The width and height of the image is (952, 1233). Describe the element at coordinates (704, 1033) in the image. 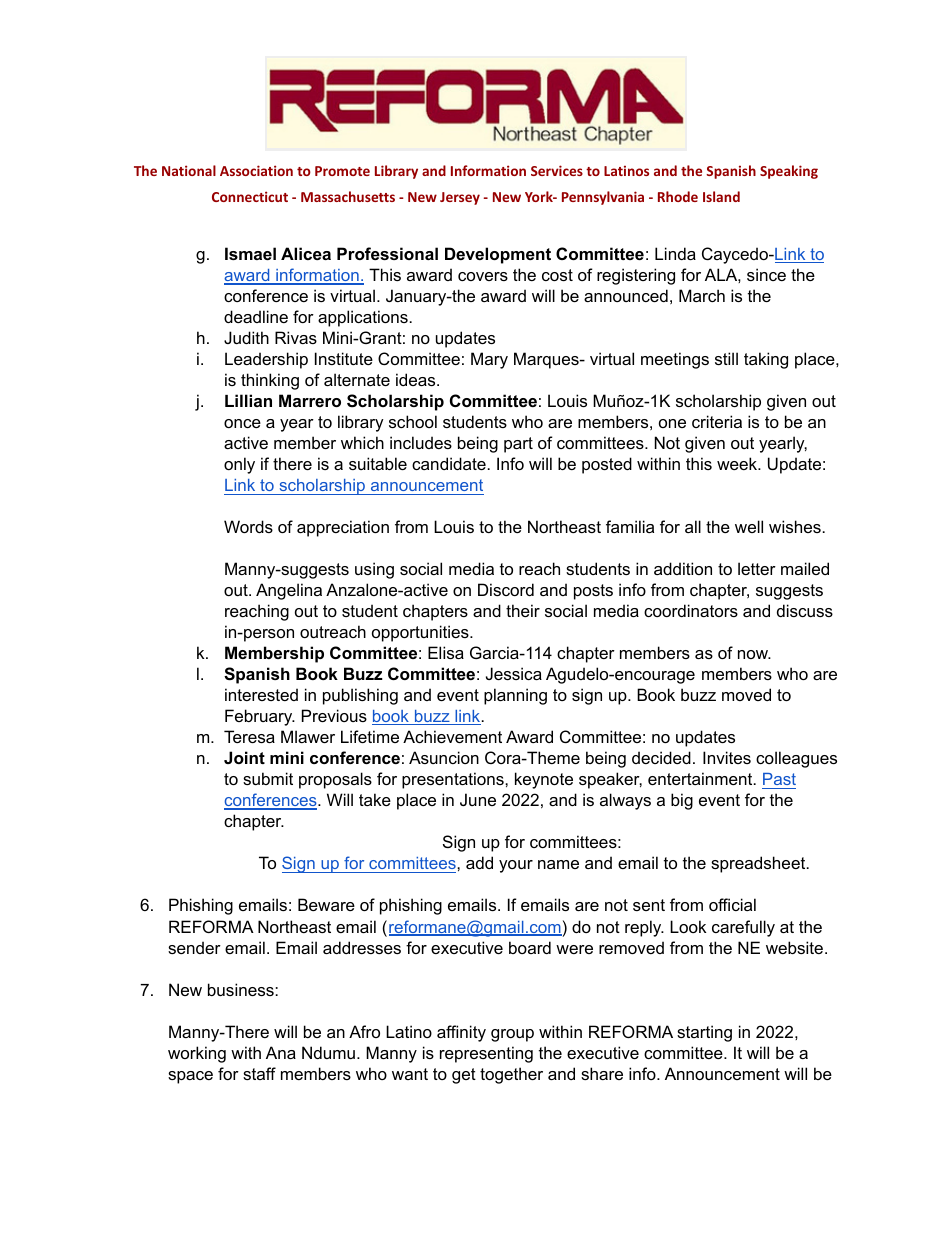

I see `starting` at that location.
